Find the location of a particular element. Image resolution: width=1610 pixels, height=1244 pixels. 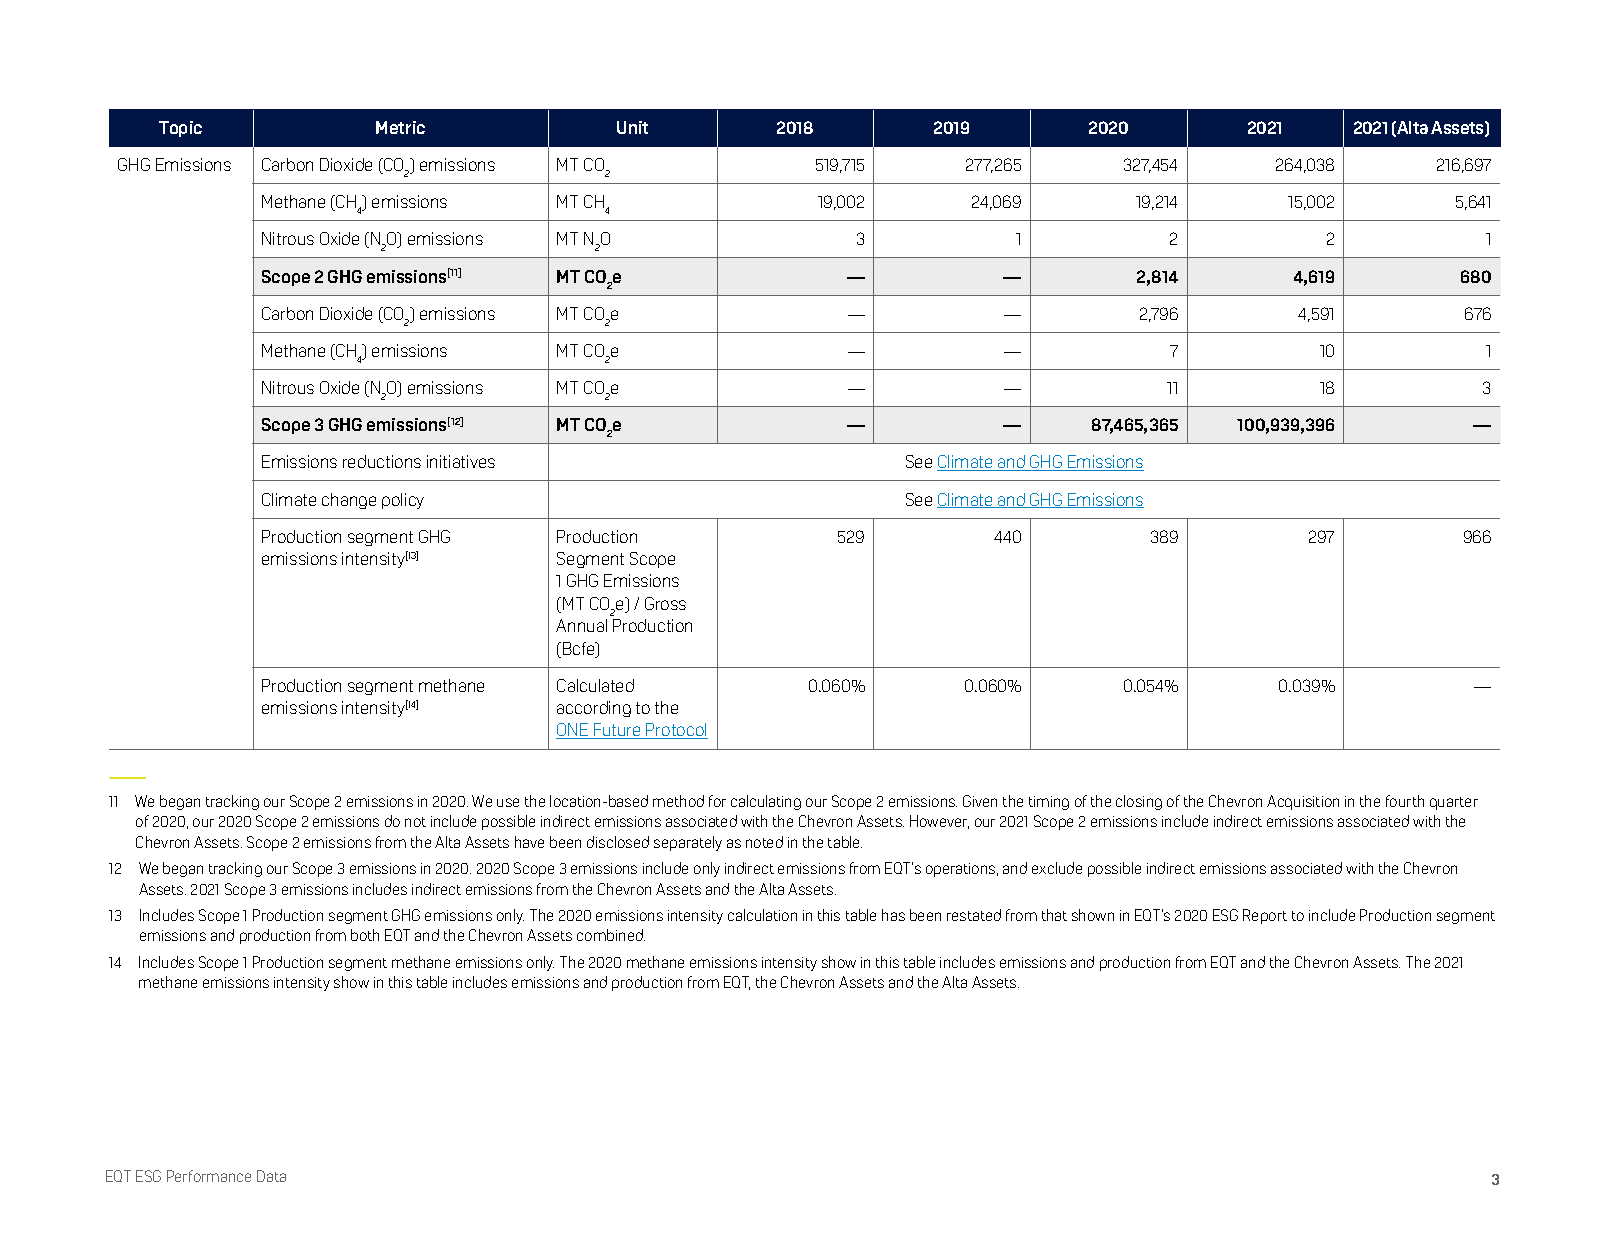

initiatives is located at coordinates (461, 461).
